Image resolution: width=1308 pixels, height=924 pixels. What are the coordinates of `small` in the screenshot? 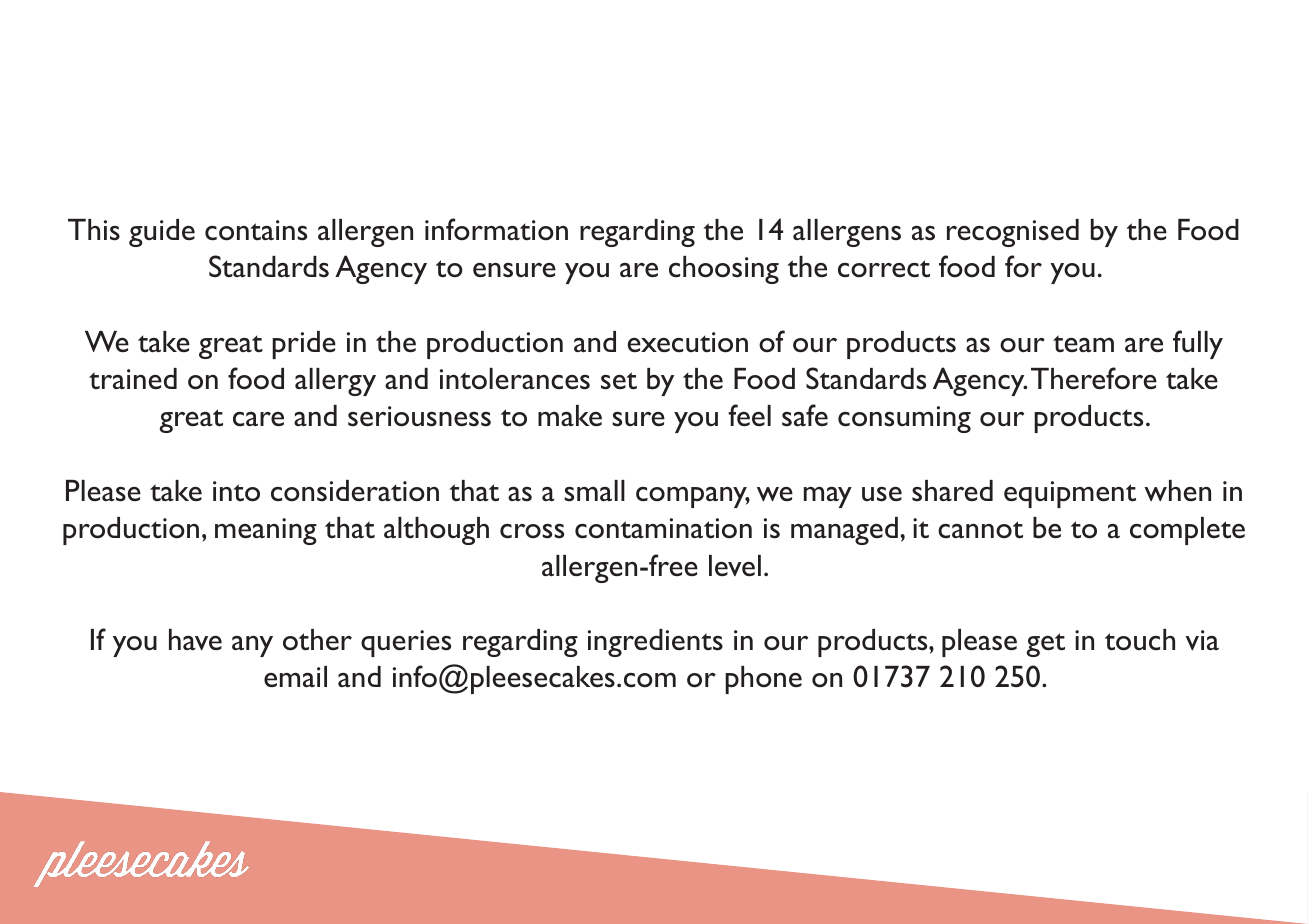 It's located at (594, 491).
